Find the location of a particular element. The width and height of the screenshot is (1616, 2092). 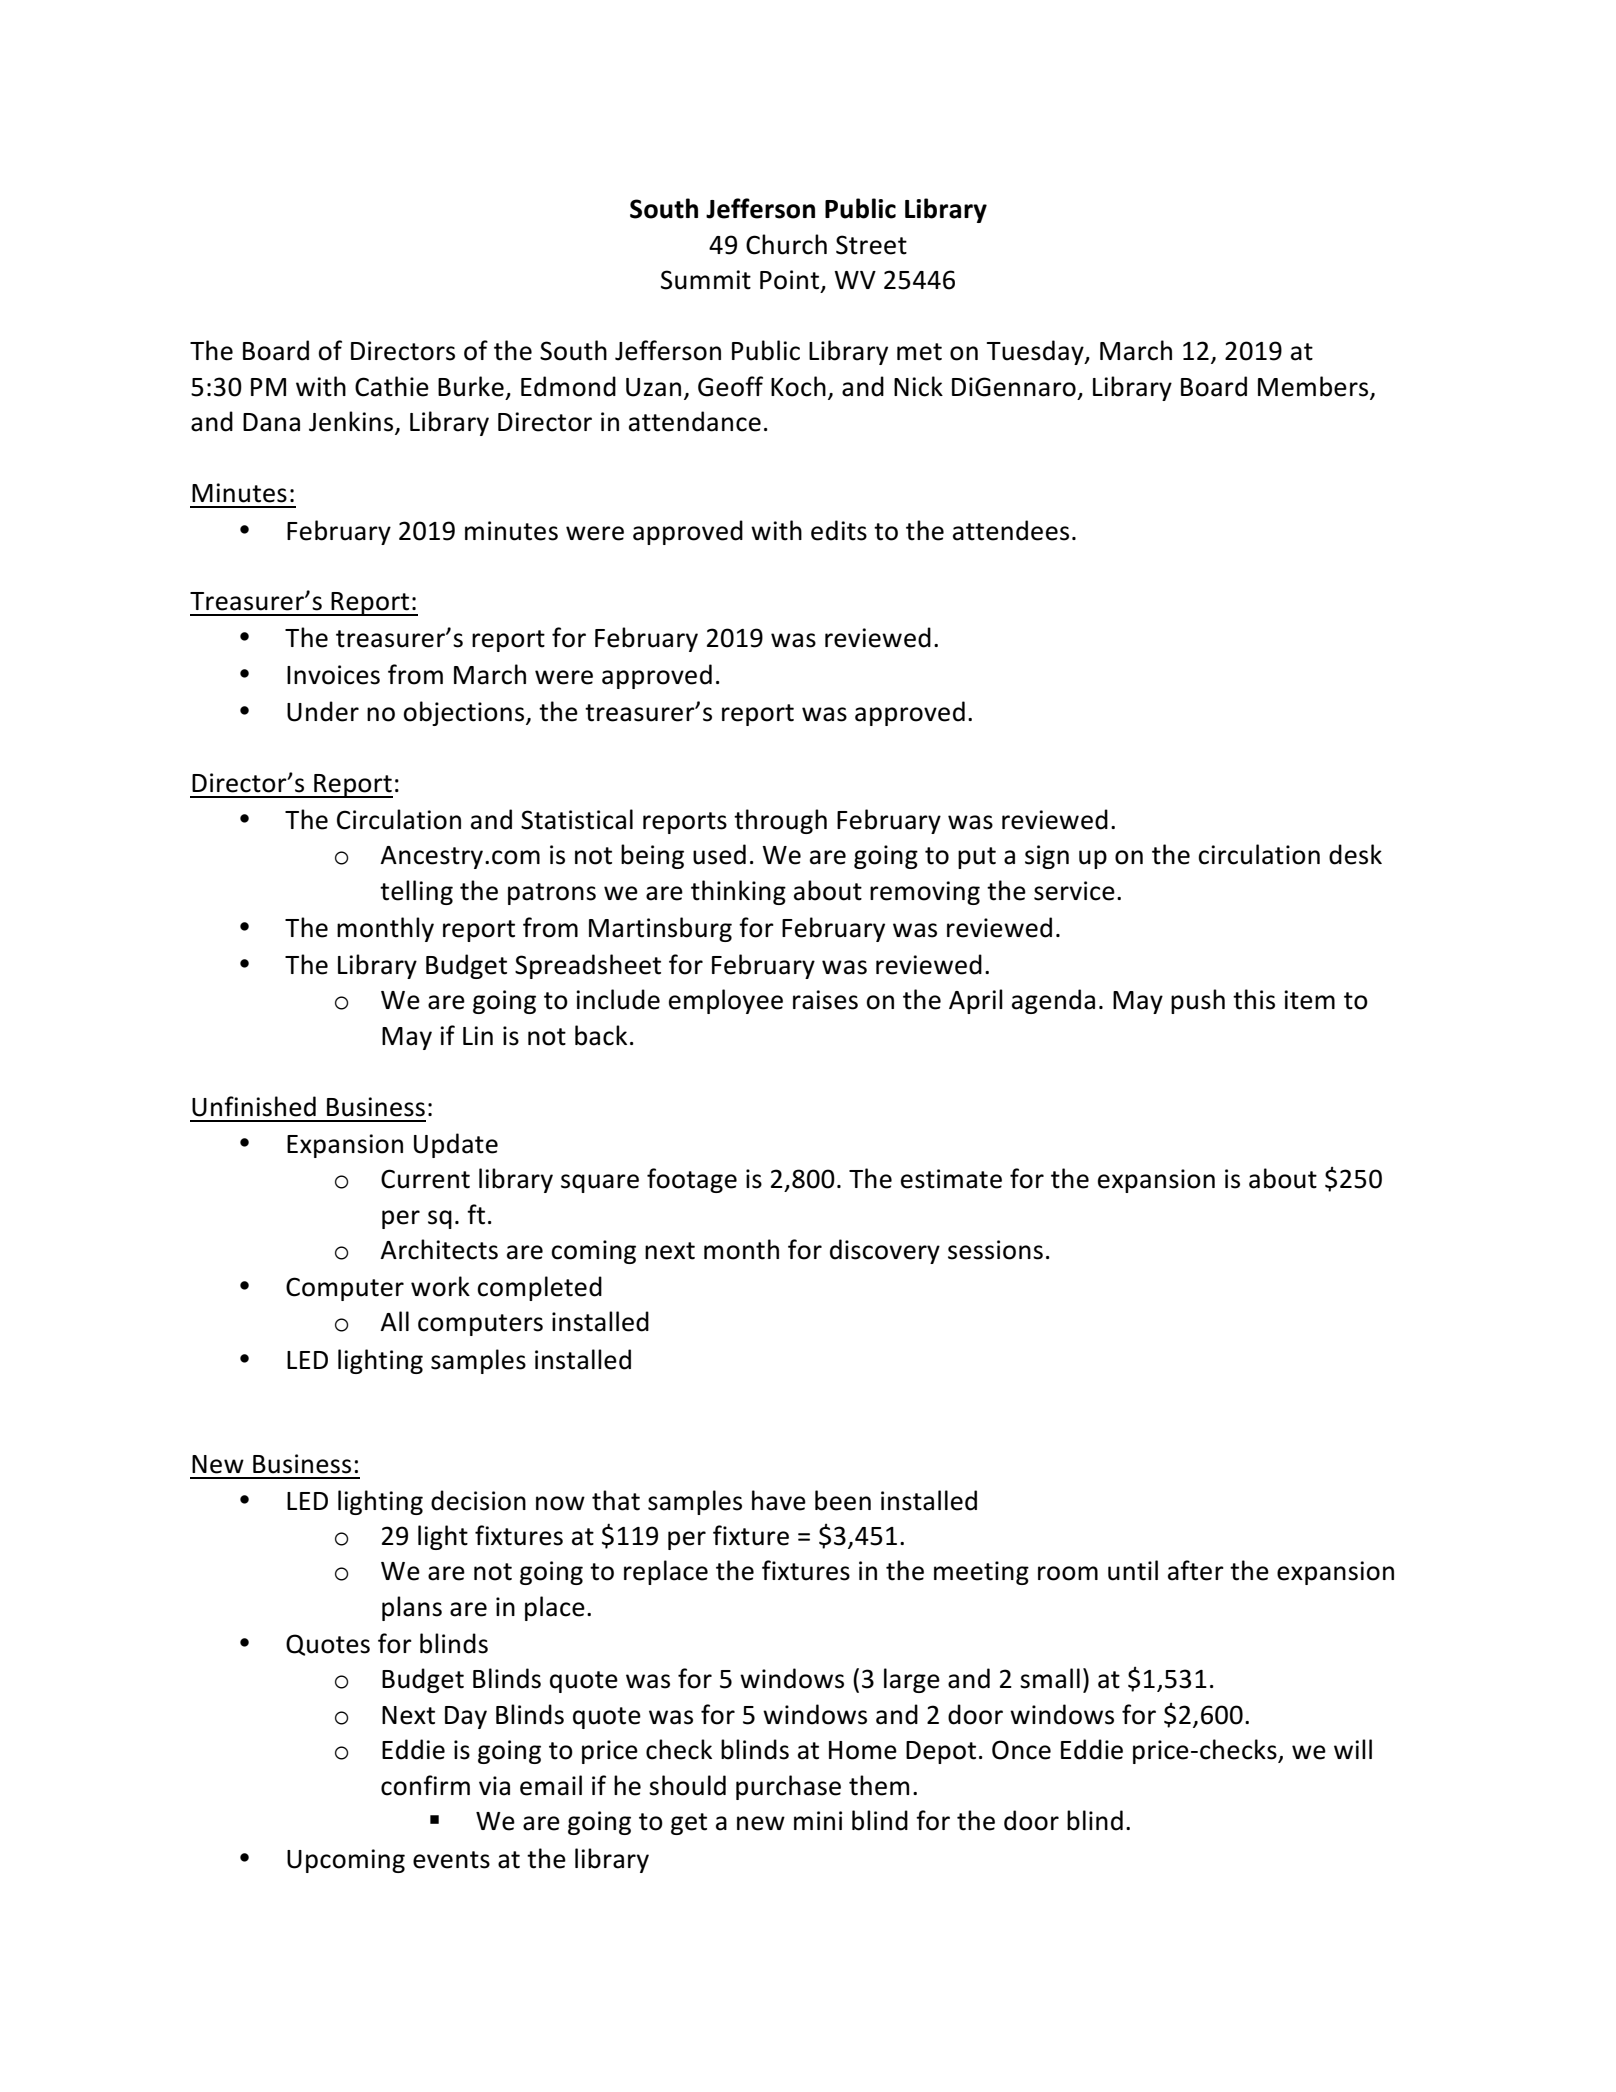

confirm is located at coordinates (425, 1785).
